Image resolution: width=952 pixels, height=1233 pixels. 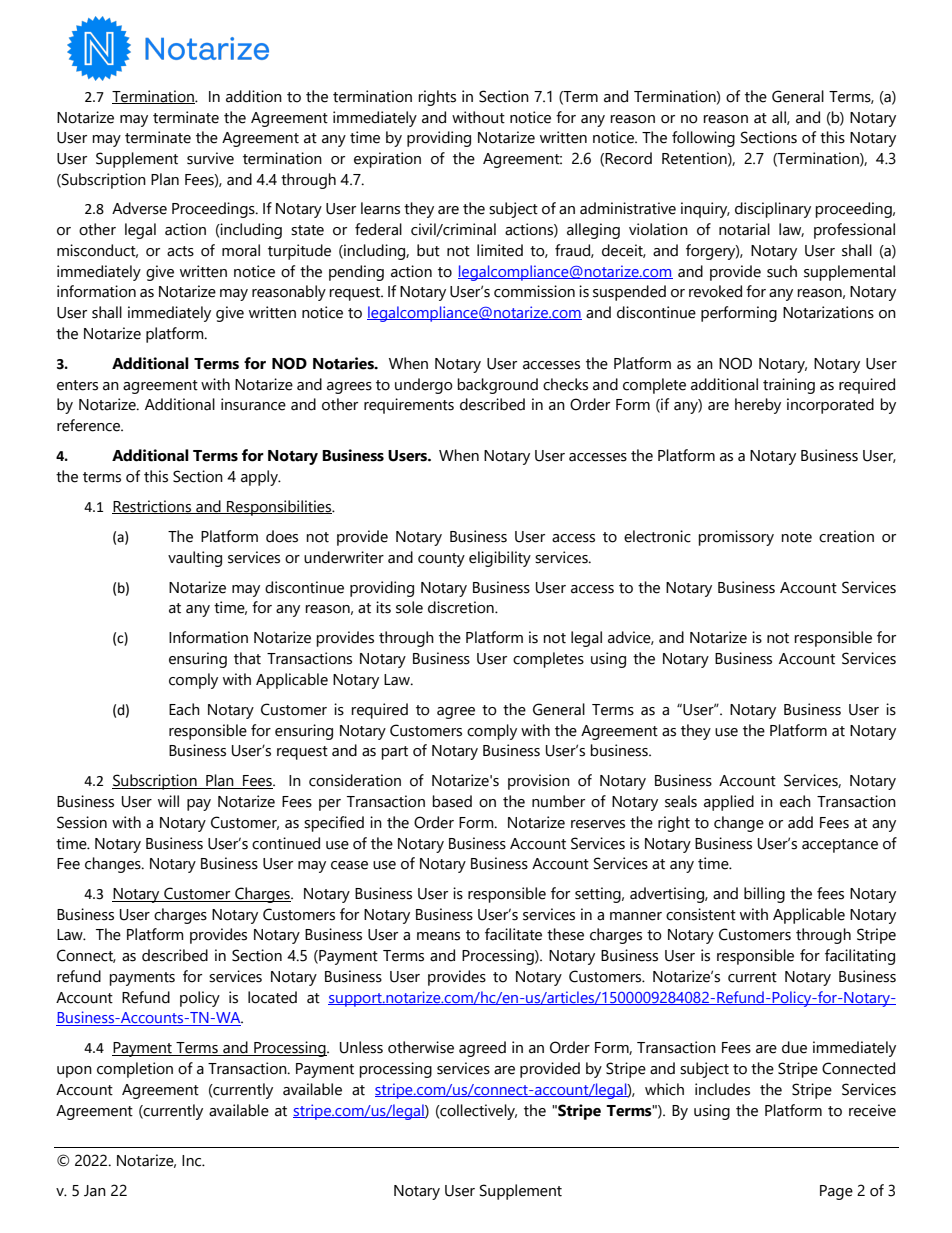 I want to click on Jan, so click(x=95, y=1191).
